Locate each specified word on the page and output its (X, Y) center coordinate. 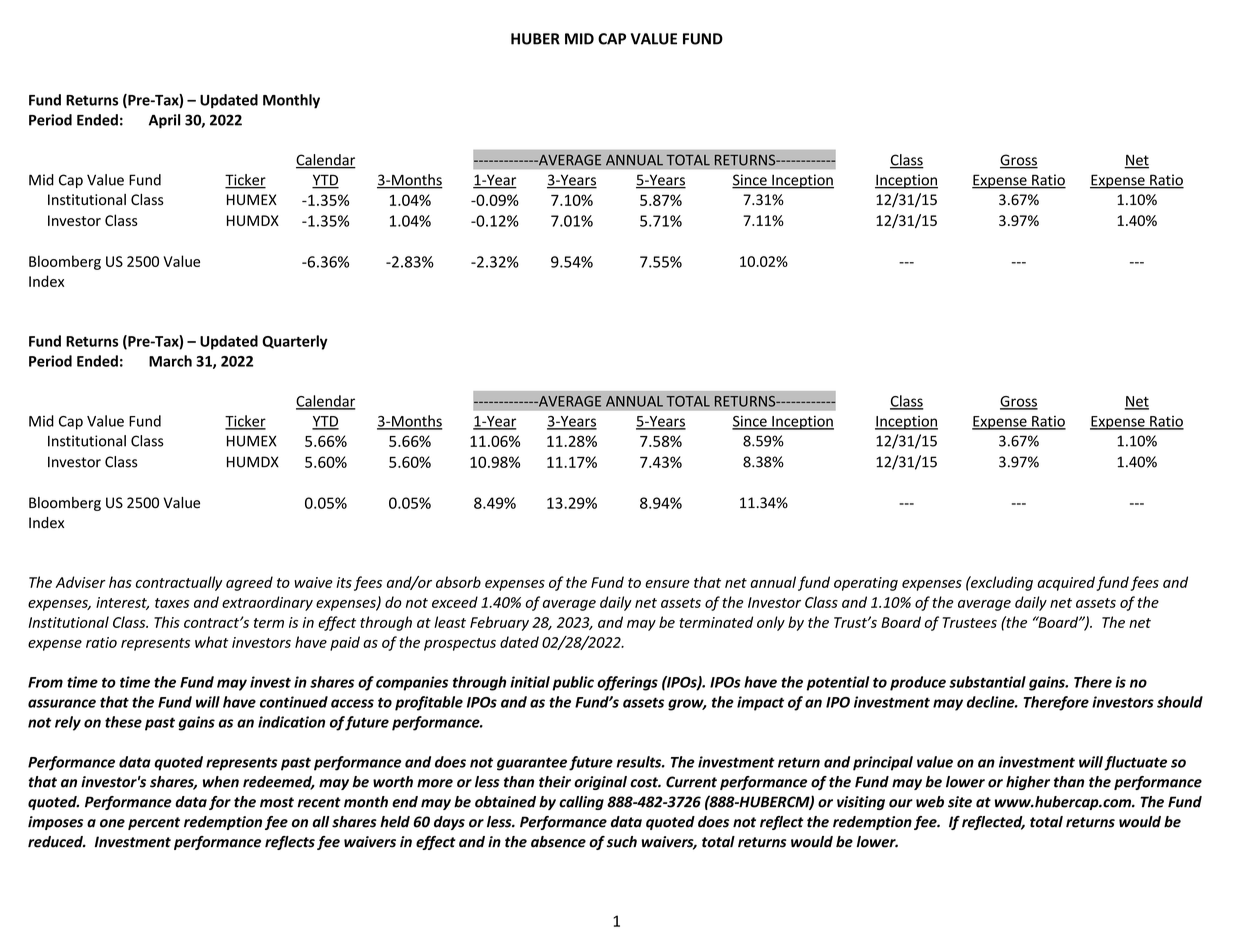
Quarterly (295, 342)
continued (294, 702)
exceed (455, 602)
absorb (458, 582)
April (164, 121)
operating (866, 584)
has (120, 582)
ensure (667, 584)
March (170, 361)
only (771, 623)
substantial (987, 682)
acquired (1066, 583)
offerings (627, 683)
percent (154, 823)
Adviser (80, 582)
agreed (249, 583)
